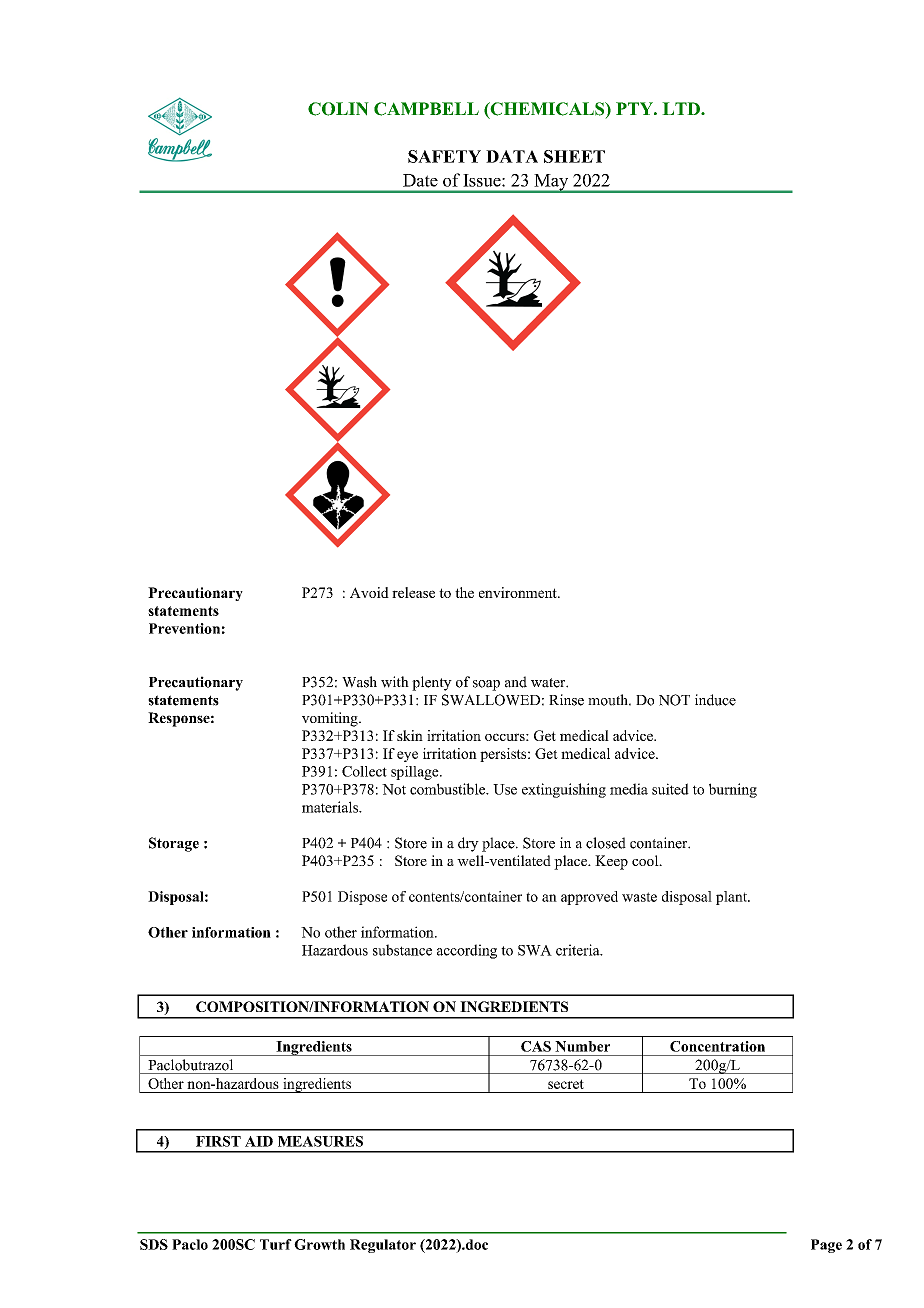 This page has height=1308, width=924. I want to click on Turf, so click(276, 1244).
